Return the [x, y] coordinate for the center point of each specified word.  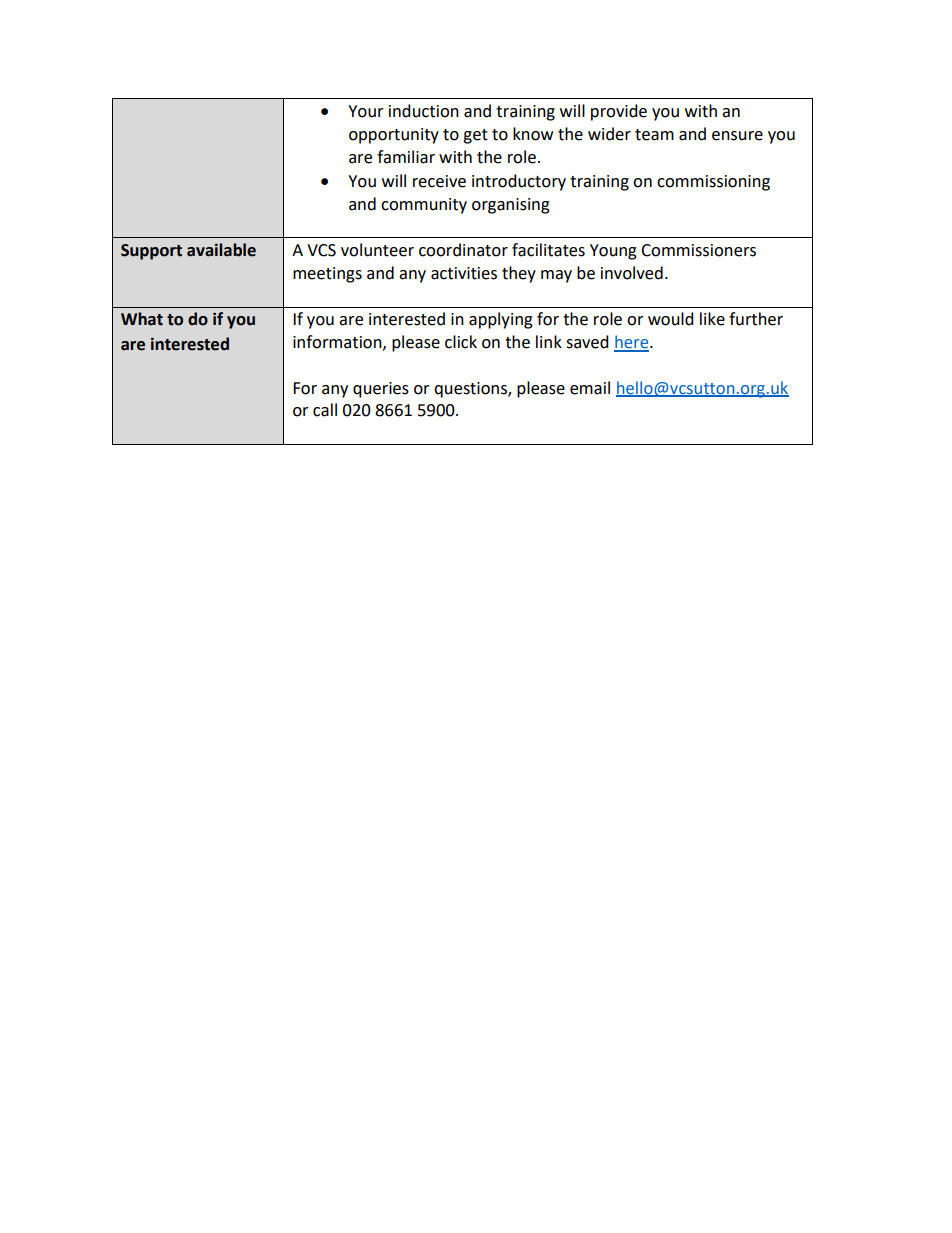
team [654, 135]
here [632, 343]
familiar [406, 157]
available [221, 250]
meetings [327, 275]
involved [632, 273]
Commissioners [698, 250]
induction [424, 111]
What [142, 319]
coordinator [463, 250]
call [325, 410]
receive [439, 181]
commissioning [713, 183]
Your [366, 111]
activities [464, 273]
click [461, 342]
